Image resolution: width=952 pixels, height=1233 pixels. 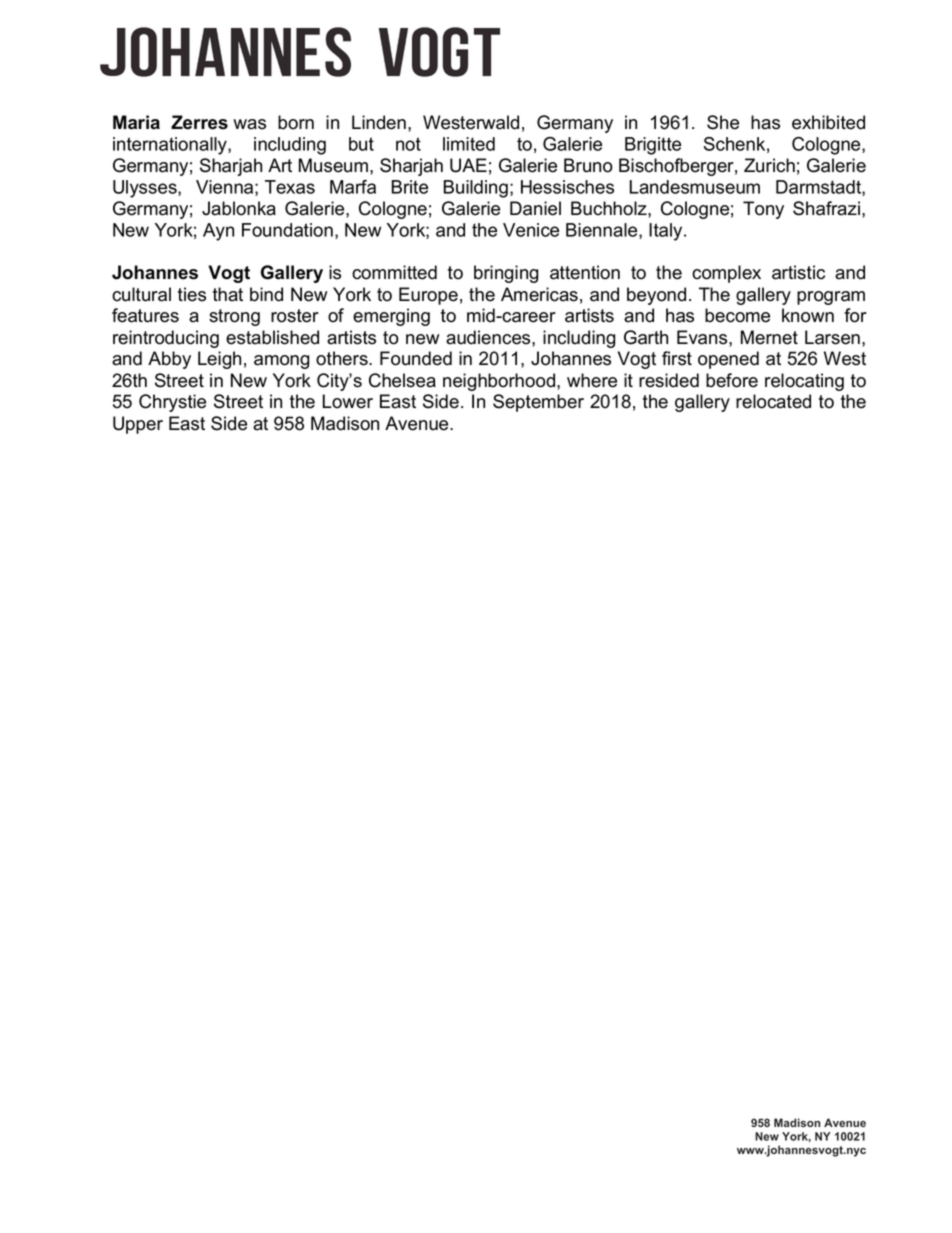 I want to click on bringing, so click(x=506, y=274).
